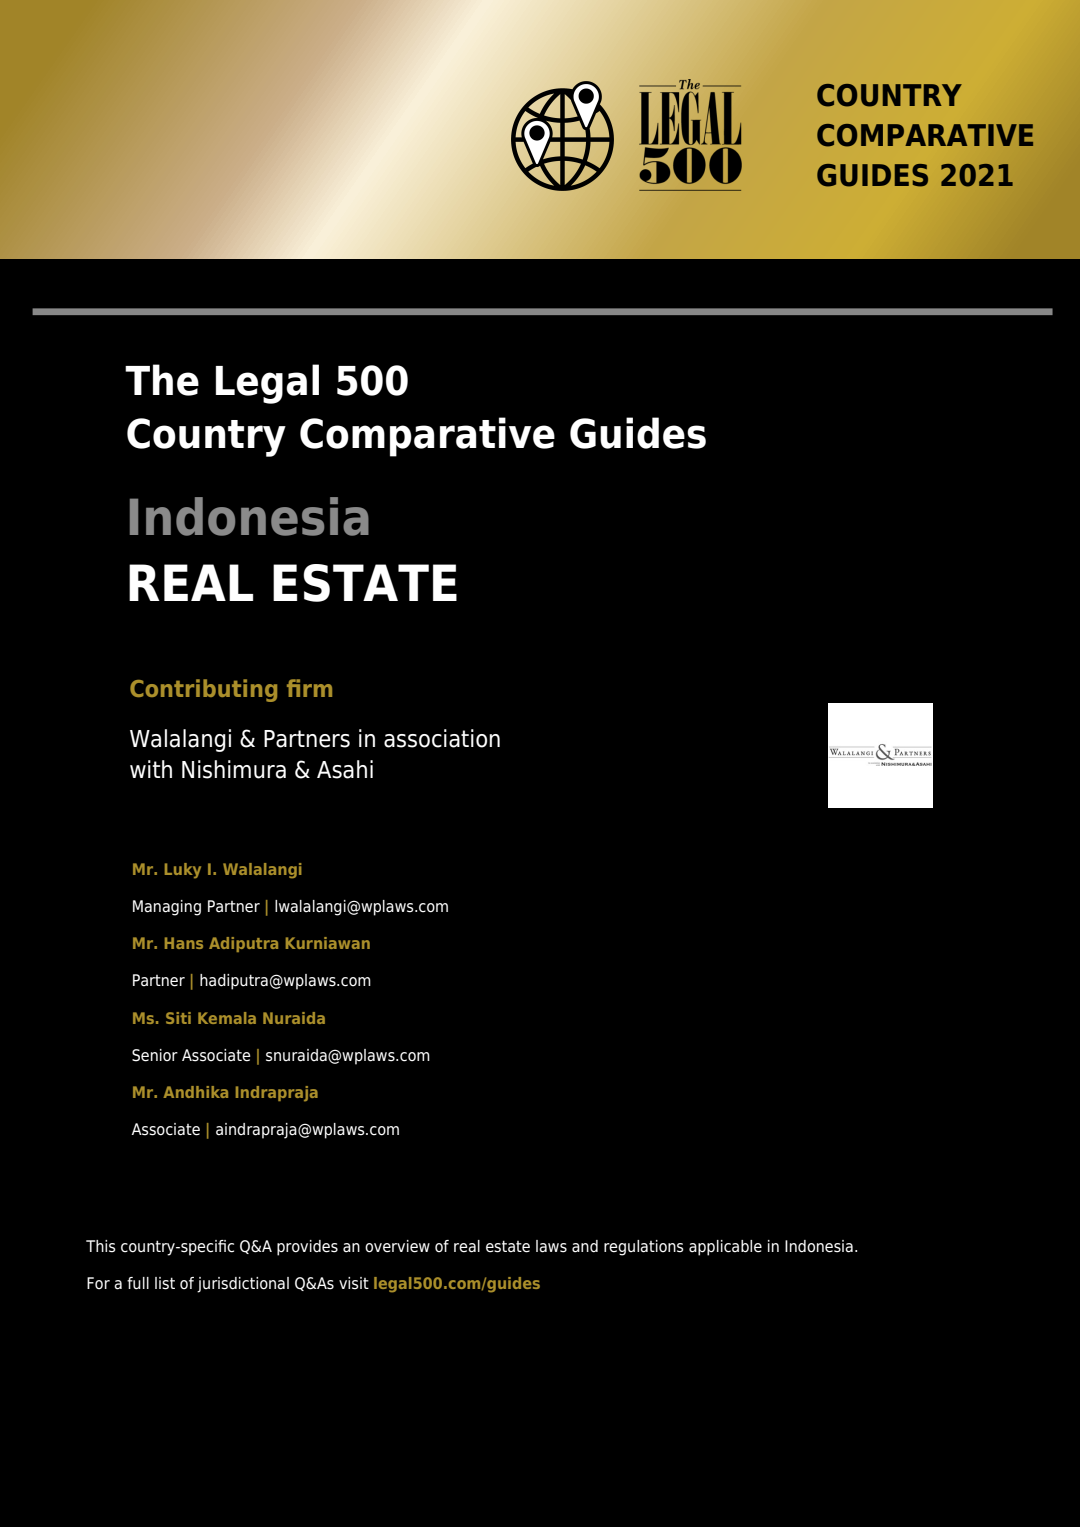  Describe the element at coordinates (165, 1283) in the document. I see `list` at that location.
